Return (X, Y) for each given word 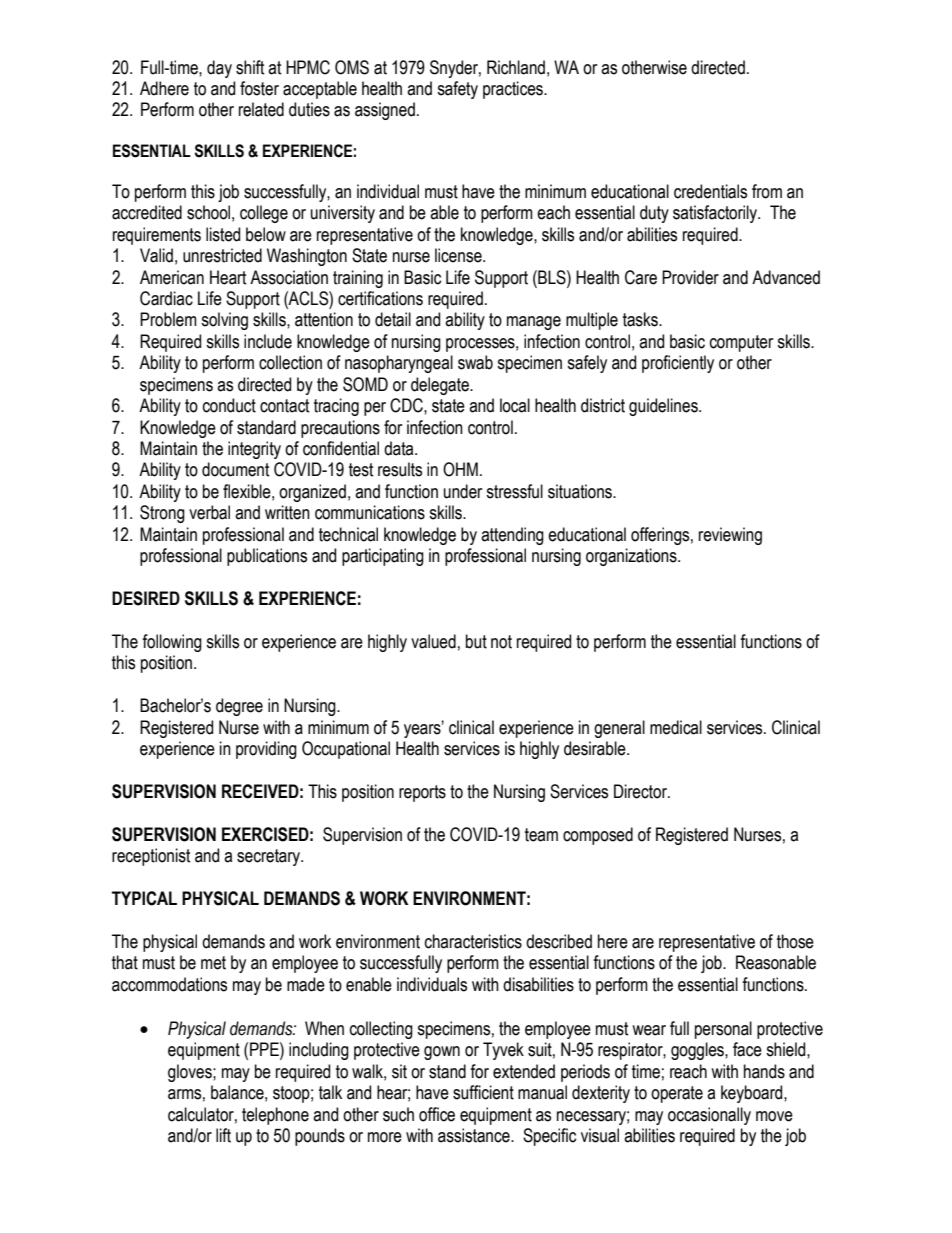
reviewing (730, 536)
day (219, 69)
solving (224, 321)
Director (642, 791)
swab (475, 362)
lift (223, 1135)
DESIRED (146, 598)
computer (741, 343)
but (476, 641)
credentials (710, 191)
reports (422, 793)
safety (457, 90)
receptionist (151, 857)
